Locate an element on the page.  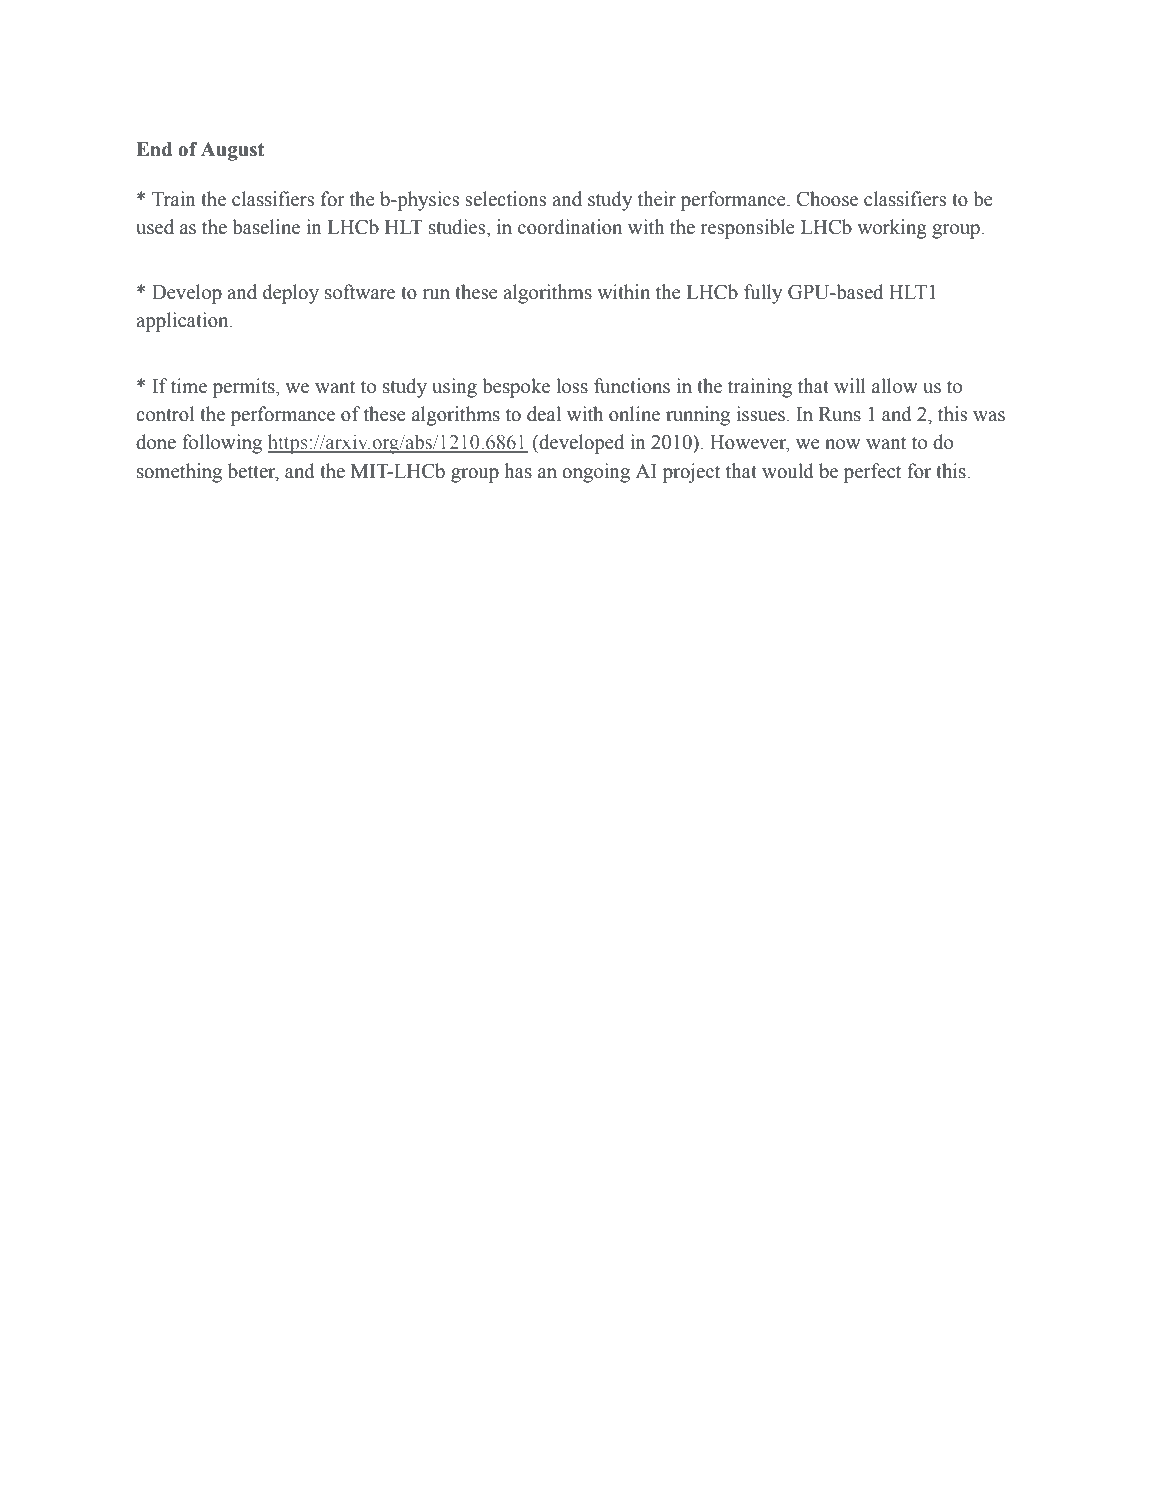
something is located at coordinates (179, 473).
